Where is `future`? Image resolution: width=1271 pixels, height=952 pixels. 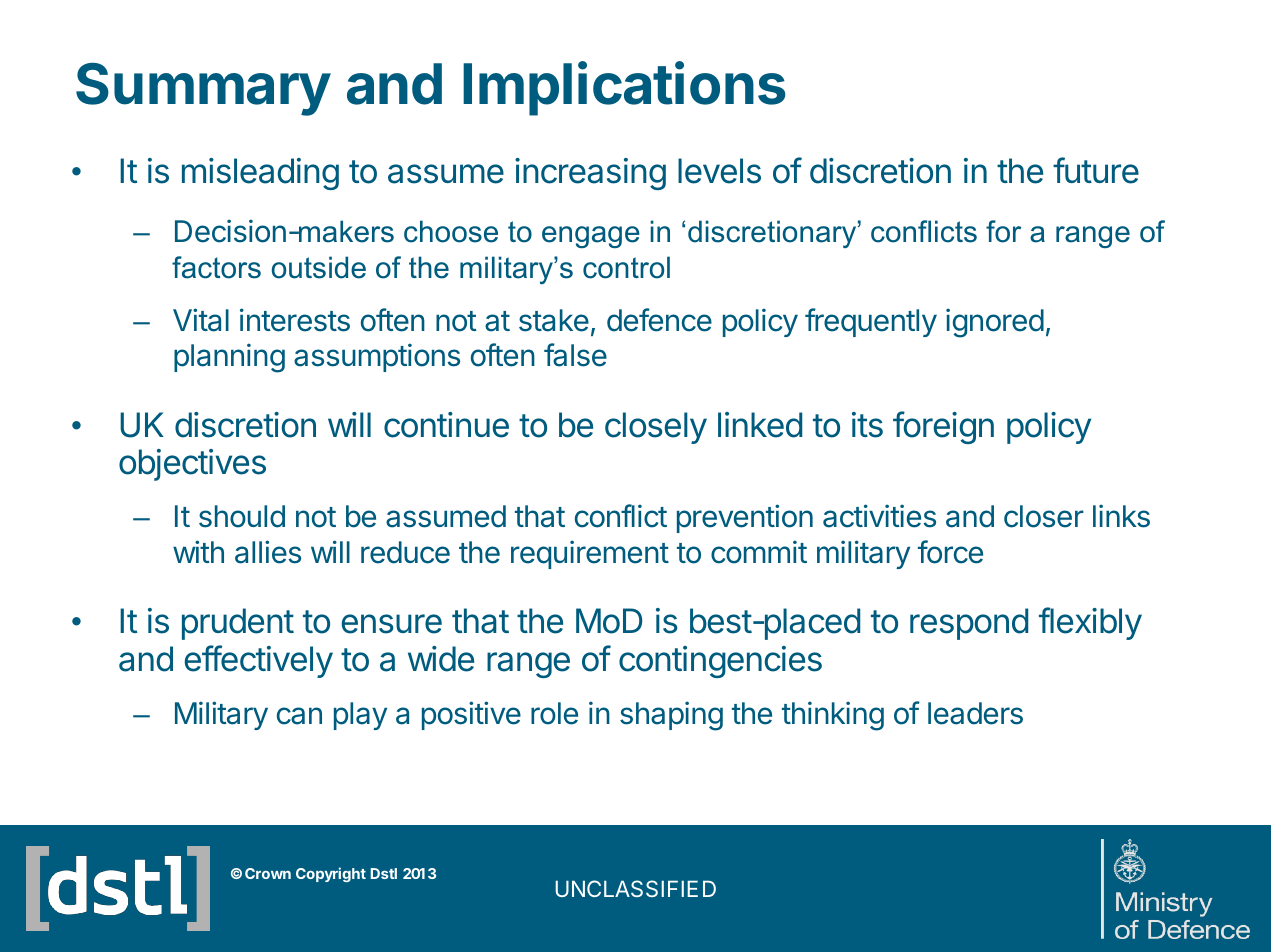
future is located at coordinates (1096, 170).
